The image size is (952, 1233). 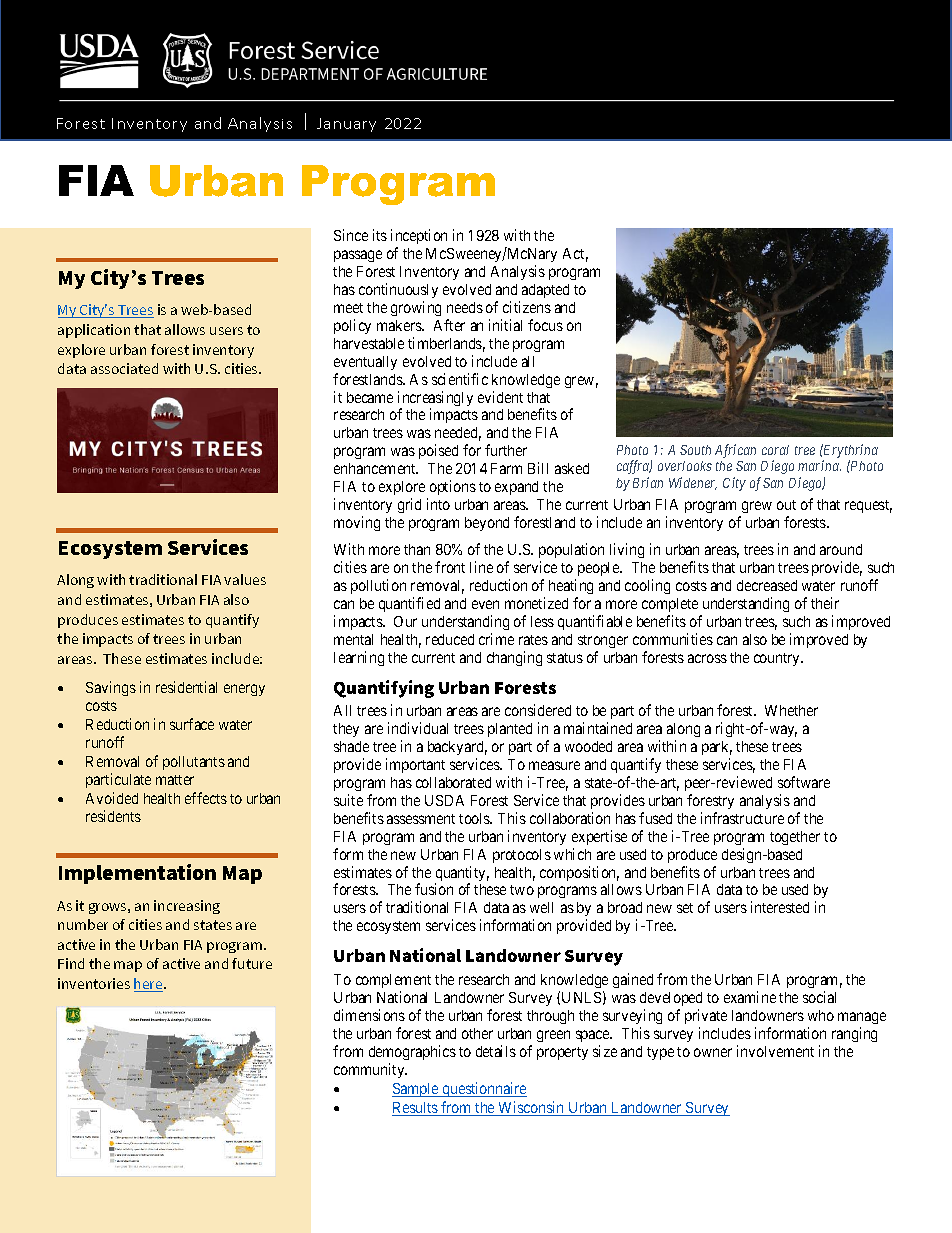 I want to click on decreased, so click(x=767, y=585).
